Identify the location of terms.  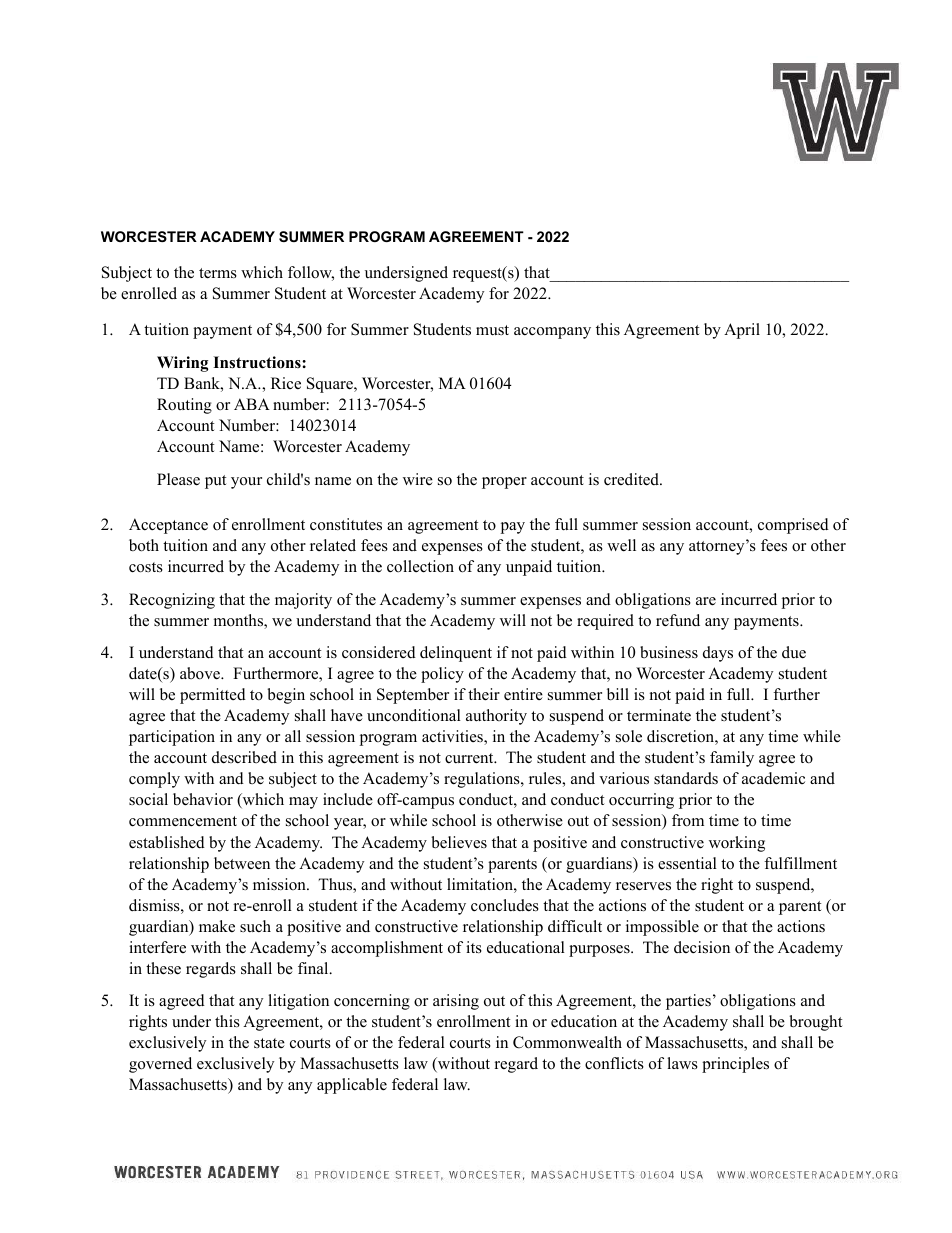
(218, 273).
